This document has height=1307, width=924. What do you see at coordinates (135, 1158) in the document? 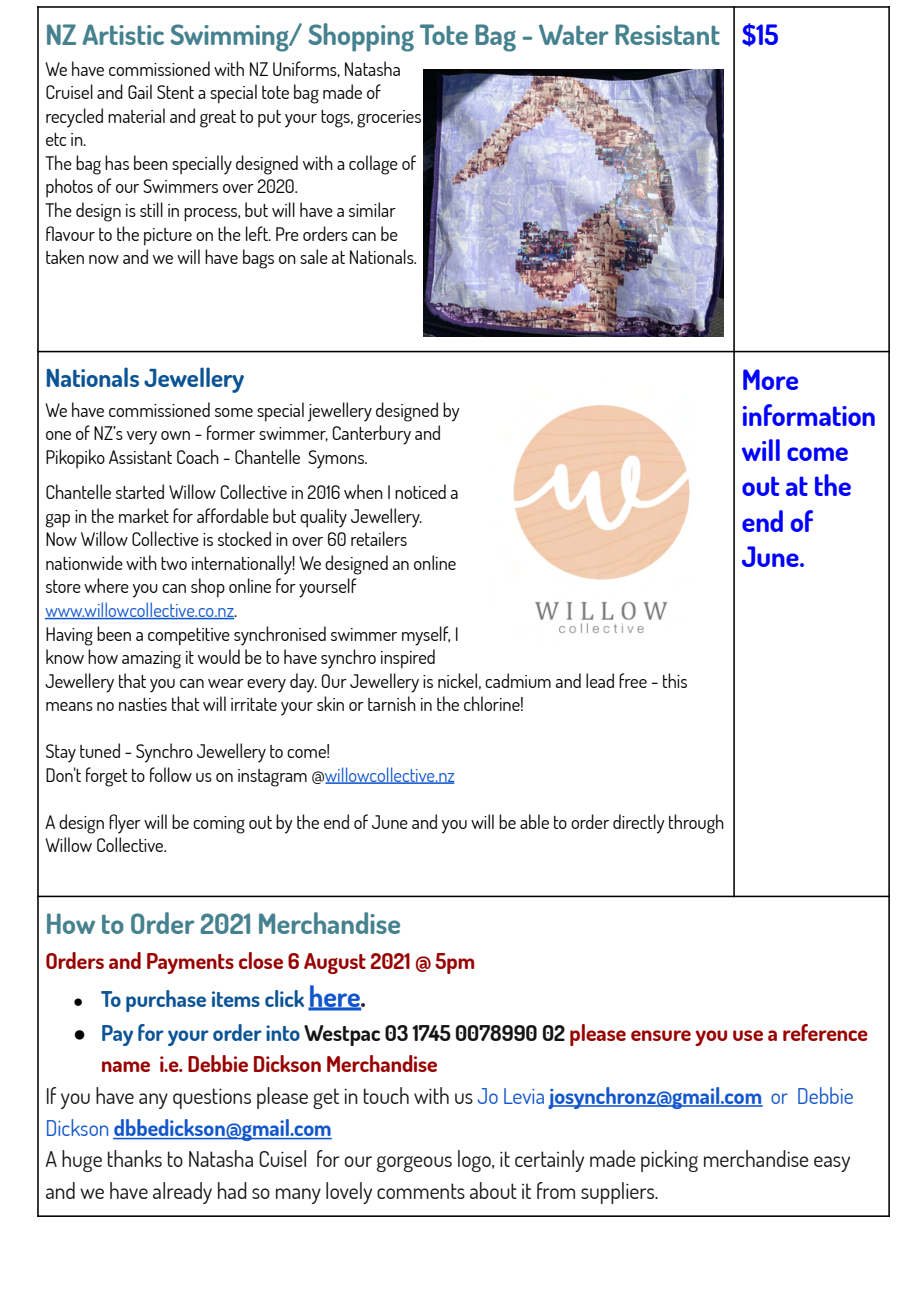
I see `thanks` at bounding box center [135, 1158].
